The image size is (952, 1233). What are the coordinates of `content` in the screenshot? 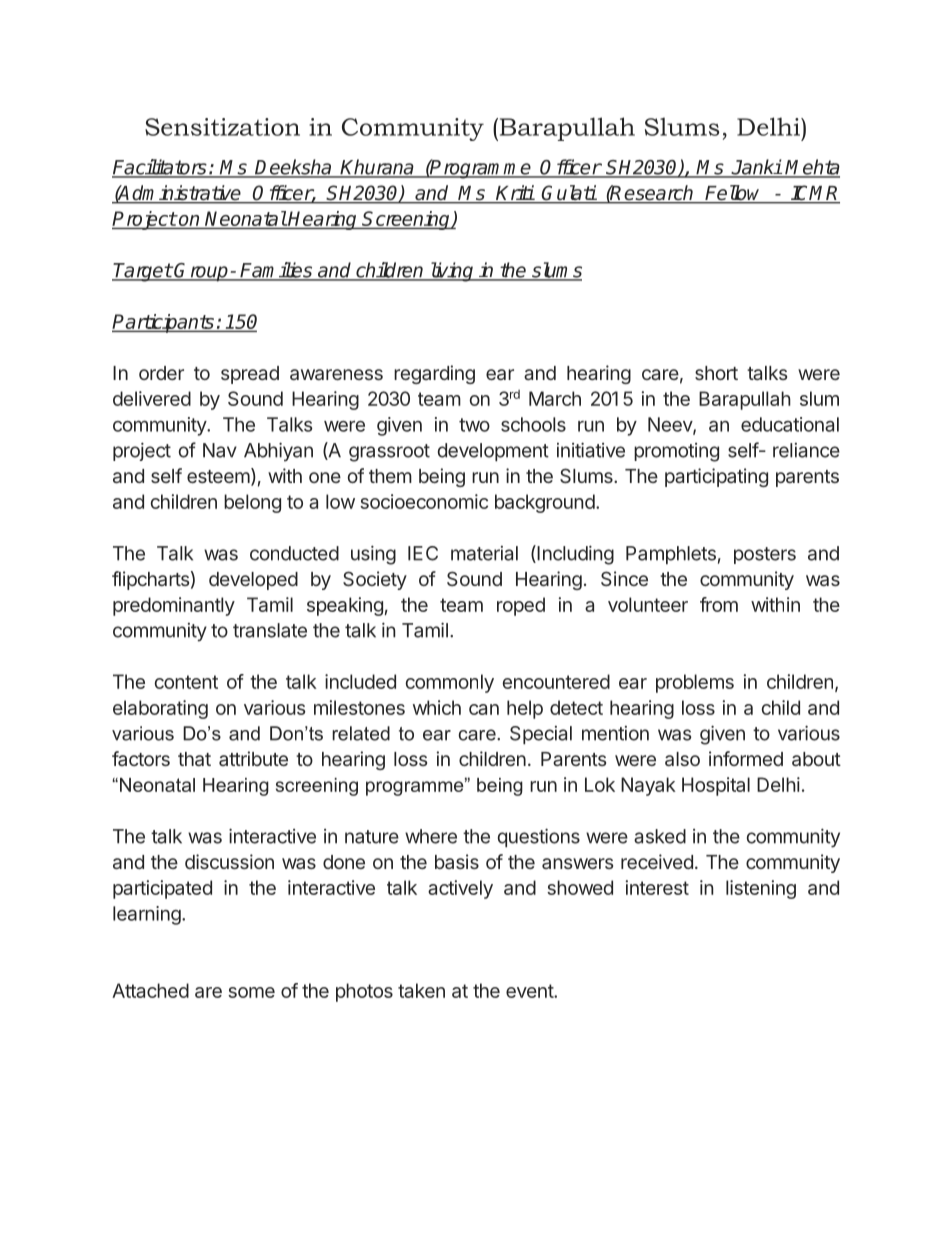 It's located at (186, 682).
